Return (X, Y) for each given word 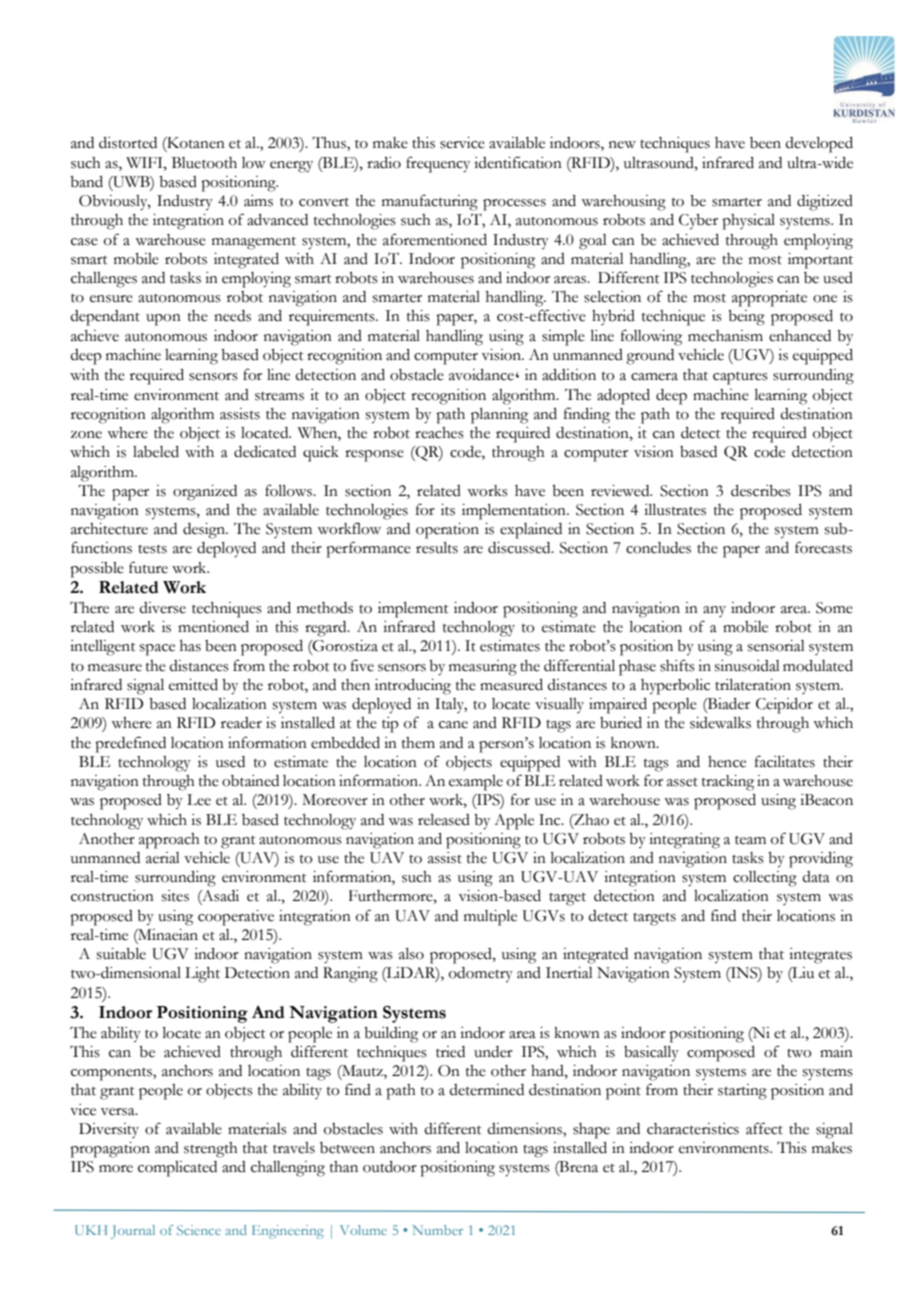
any (714, 611)
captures (740, 378)
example (476, 783)
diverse (162, 608)
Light (202, 975)
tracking (728, 783)
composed (721, 1054)
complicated (177, 1169)
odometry (481, 975)
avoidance (481, 375)
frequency (438, 164)
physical (748, 222)
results (437, 548)
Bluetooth (204, 163)
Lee (199, 800)
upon (163, 320)
